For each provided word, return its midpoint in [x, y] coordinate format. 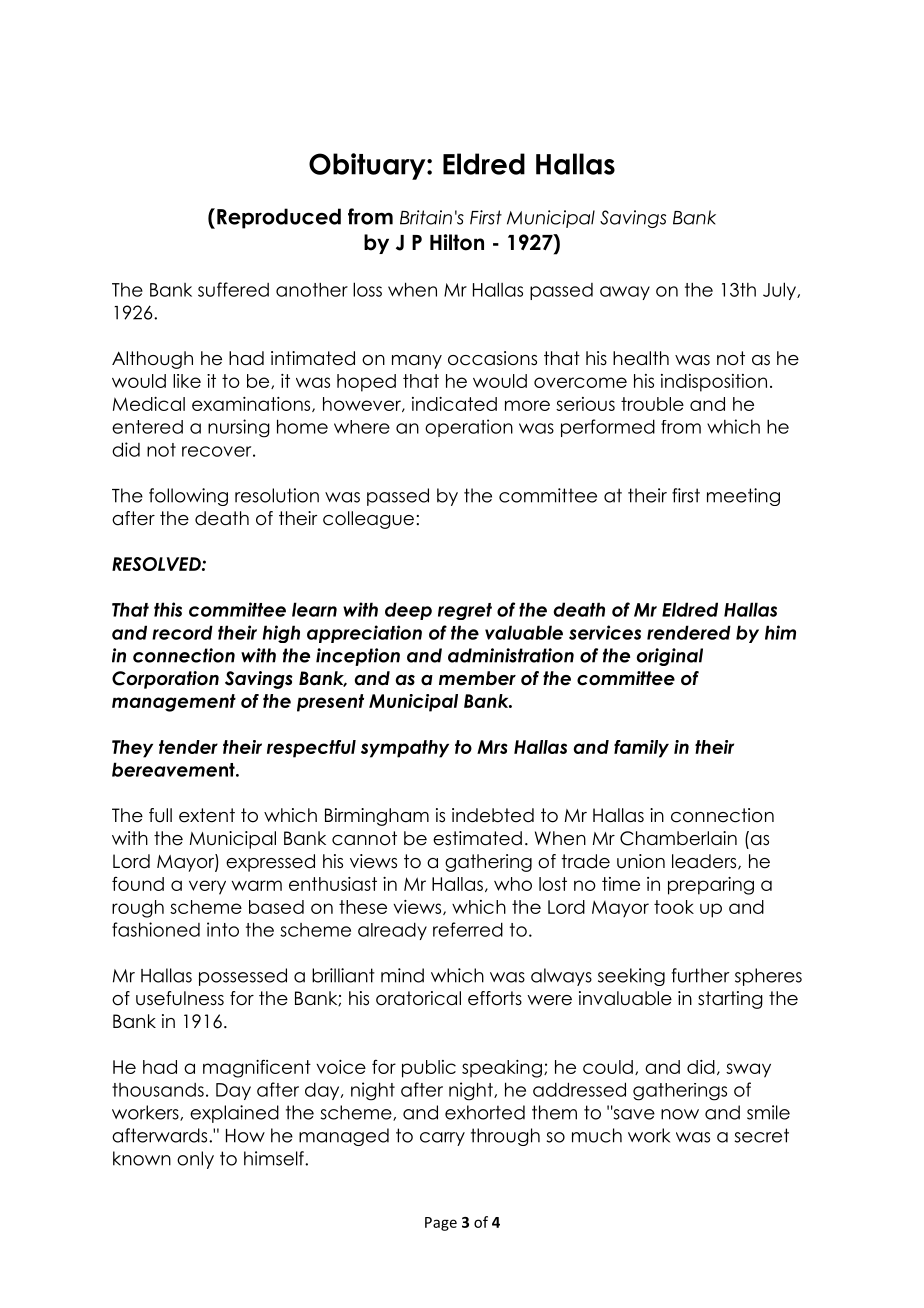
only [195, 1160]
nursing [239, 428]
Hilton [457, 242]
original [670, 657]
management [174, 703]
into [223, 929]
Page [441, 1224]
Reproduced [279, 218]
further [700, 975]
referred [468, 929]
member [477, 678]
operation [469, 428]
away [625, 293]
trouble [652, 404]
